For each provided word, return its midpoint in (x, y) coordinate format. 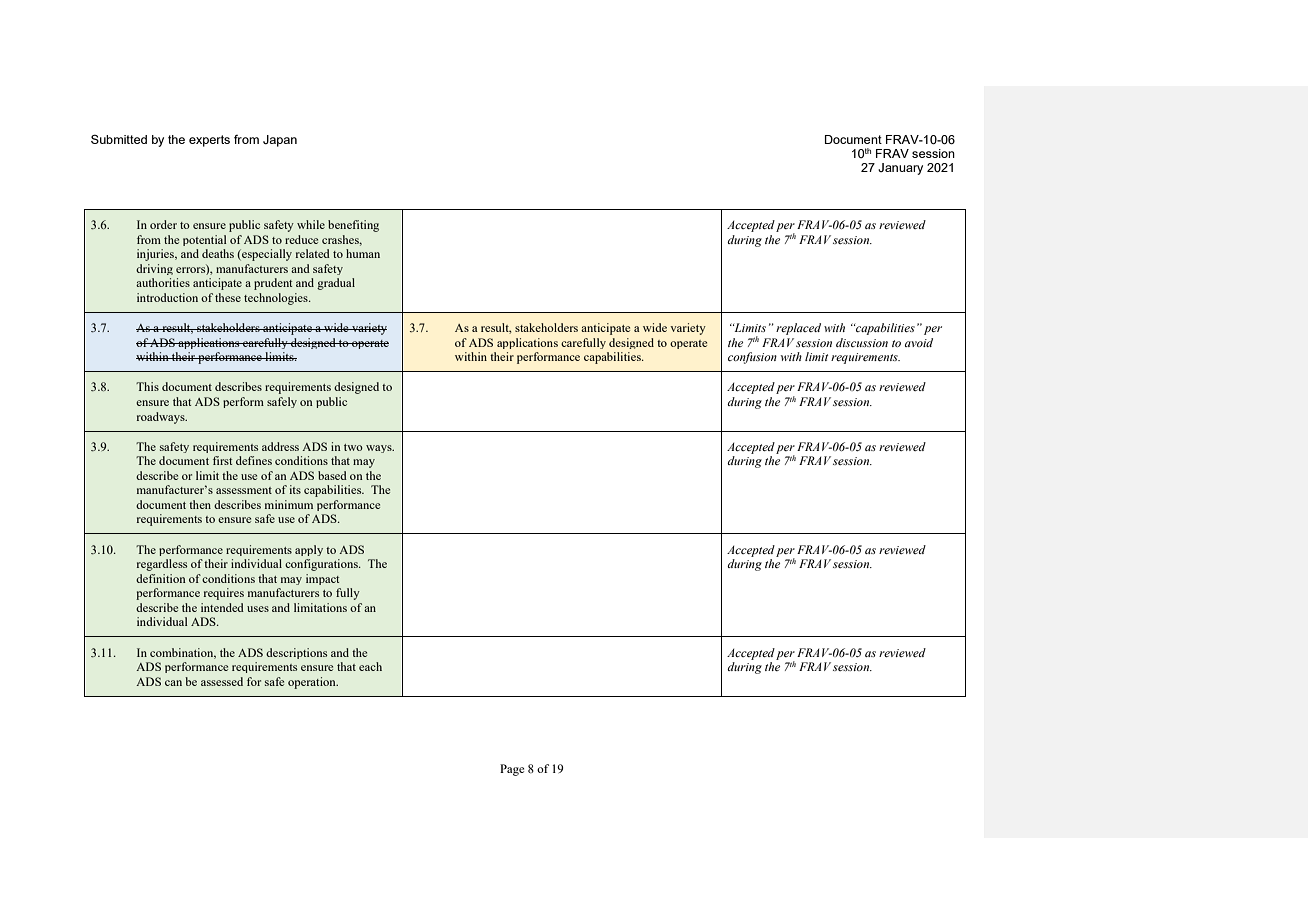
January (900, 169)
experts (209, 141)
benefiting (353, 226)
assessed (222, 681)
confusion (752, 358)
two (353, 447)
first (222, 460)
